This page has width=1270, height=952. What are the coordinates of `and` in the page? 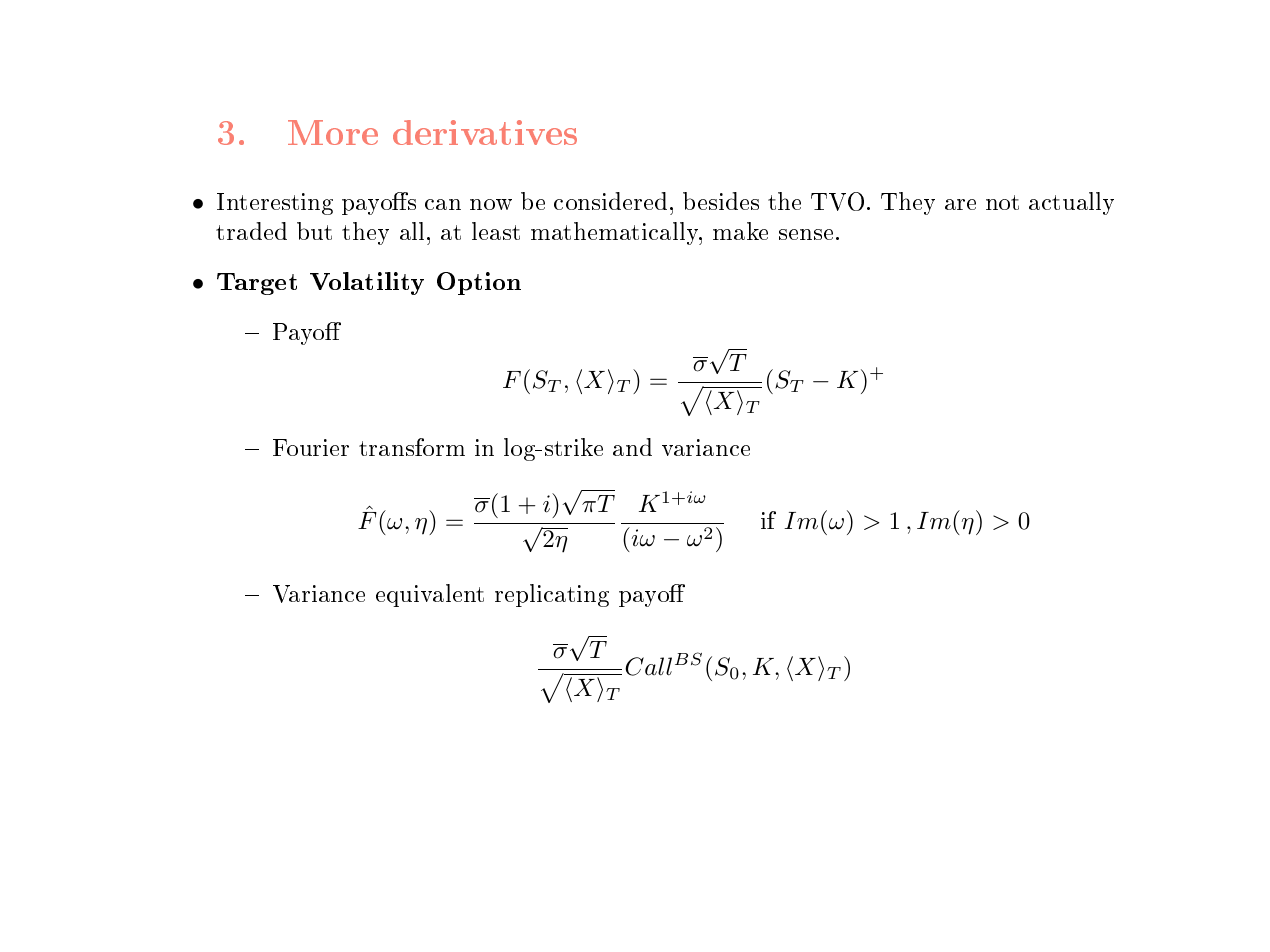 It's located at (632, 447).
